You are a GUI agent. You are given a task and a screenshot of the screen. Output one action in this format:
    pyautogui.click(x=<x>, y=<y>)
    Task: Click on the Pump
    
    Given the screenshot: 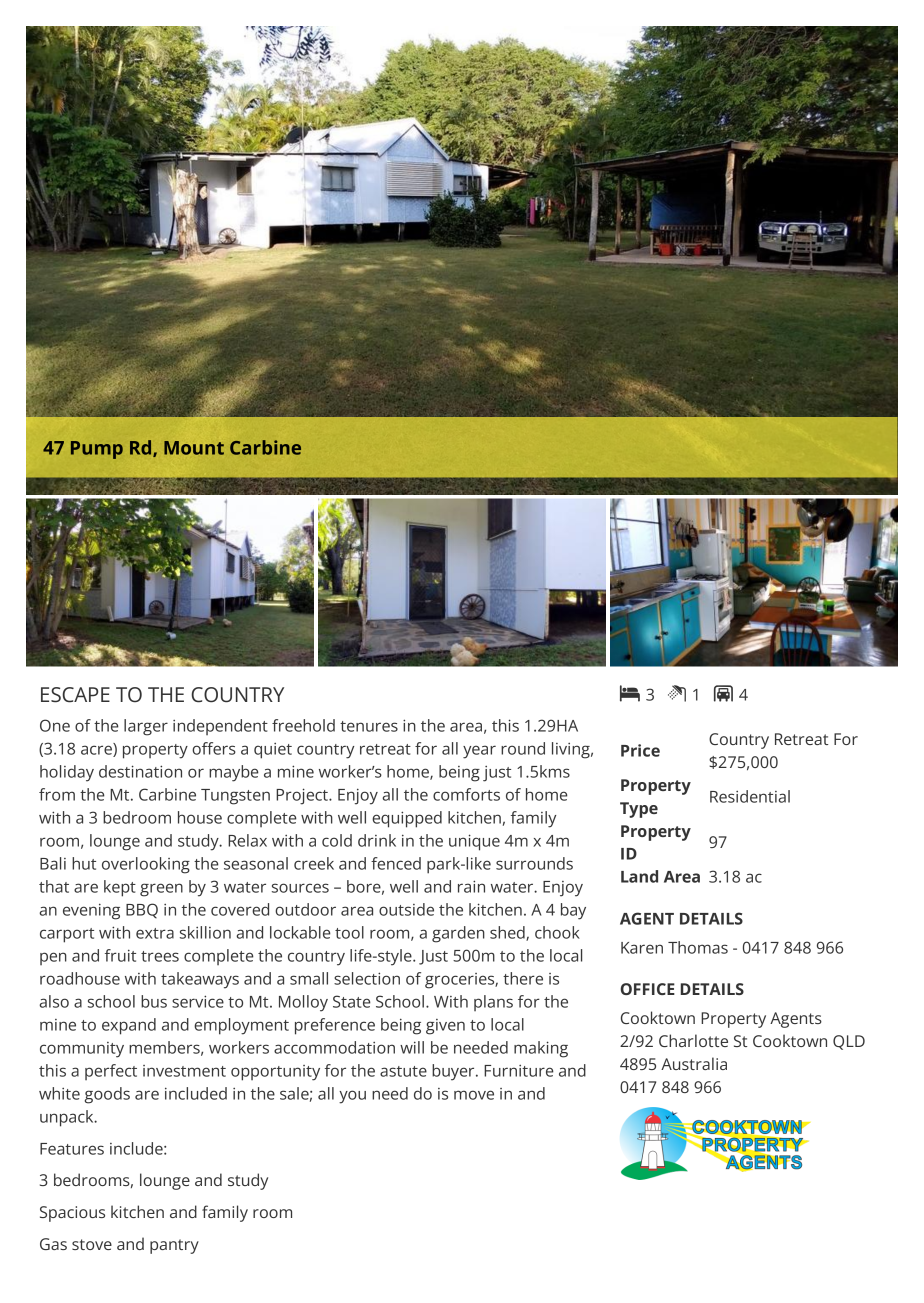 What is the action you would take?
    pyautogui.click(x=97, y=450)
